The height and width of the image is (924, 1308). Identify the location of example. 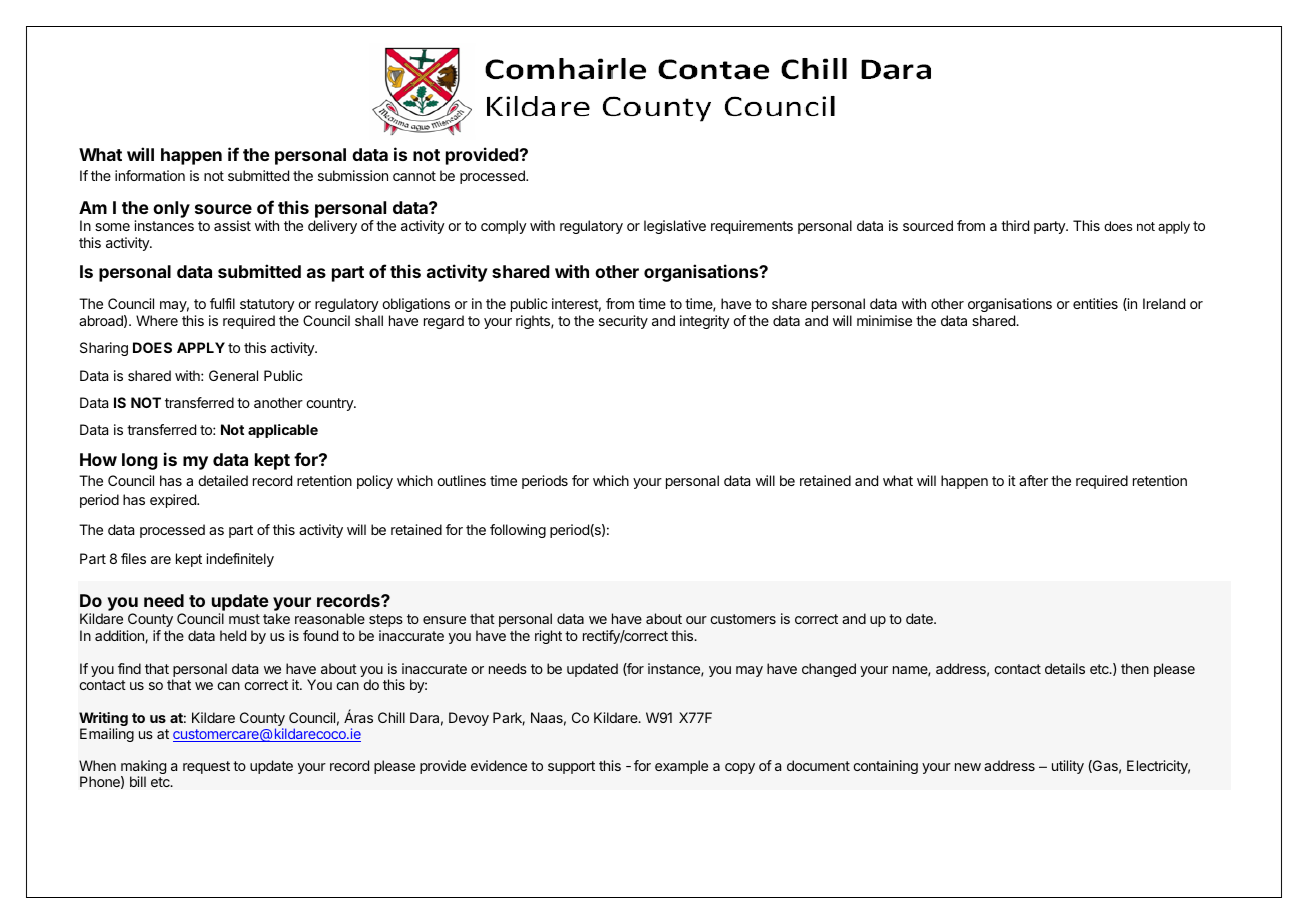
(681, 767).
